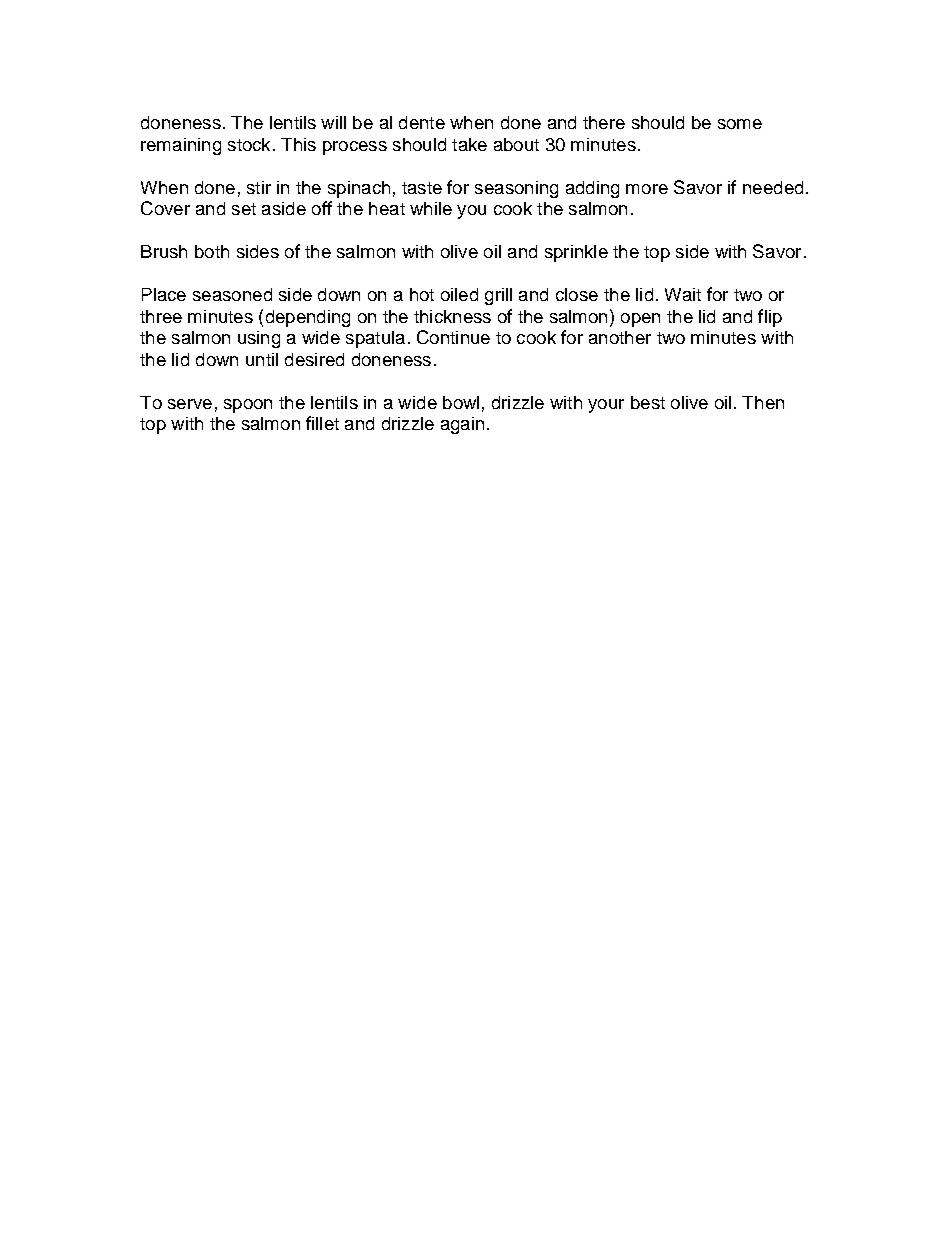 Image resolution: width=952 pixels, height=1233 pixels. I want to click on open, so click(640, 320).
